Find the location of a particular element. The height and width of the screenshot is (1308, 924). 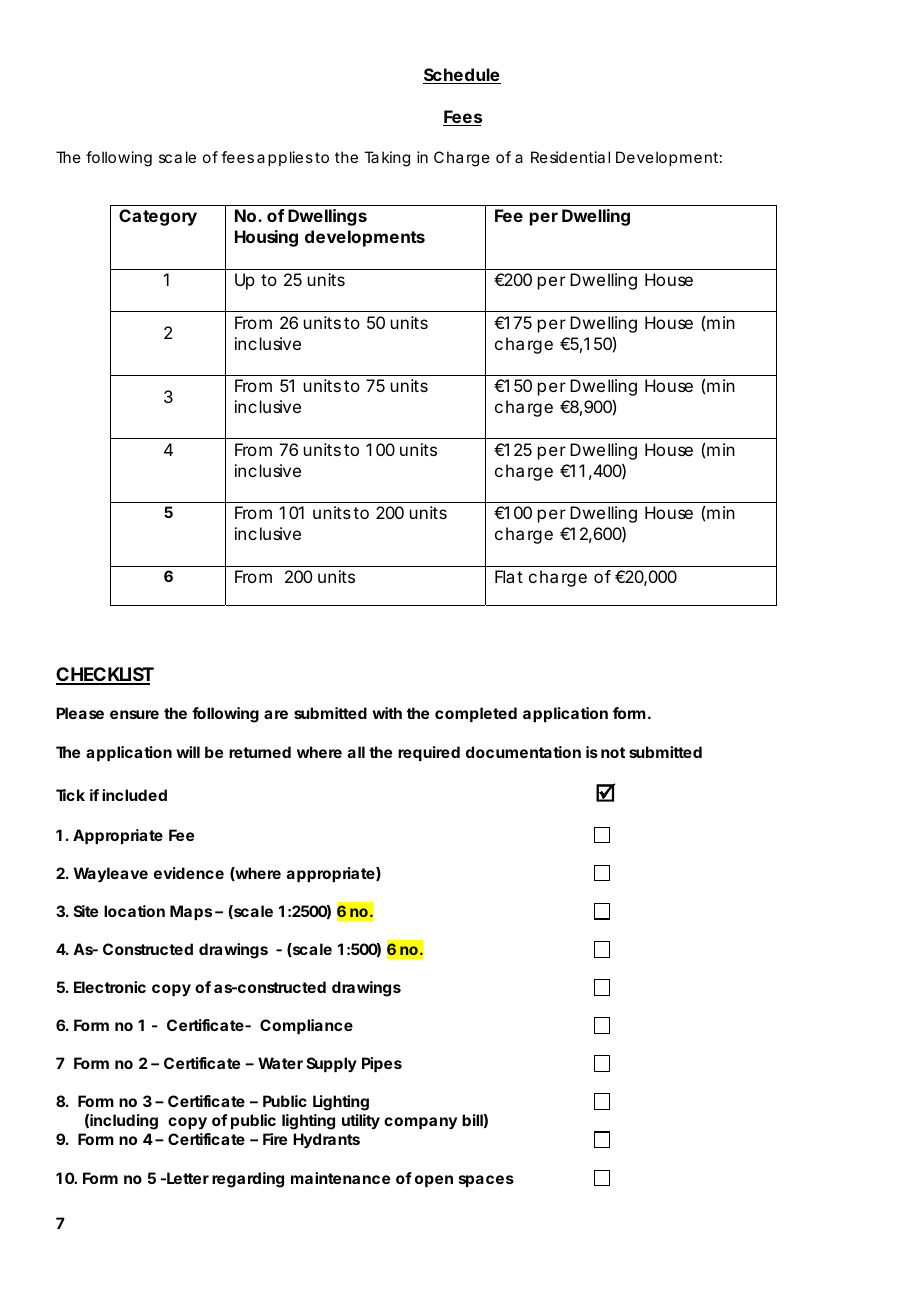

ensure is located at coordinates (134, 714).
